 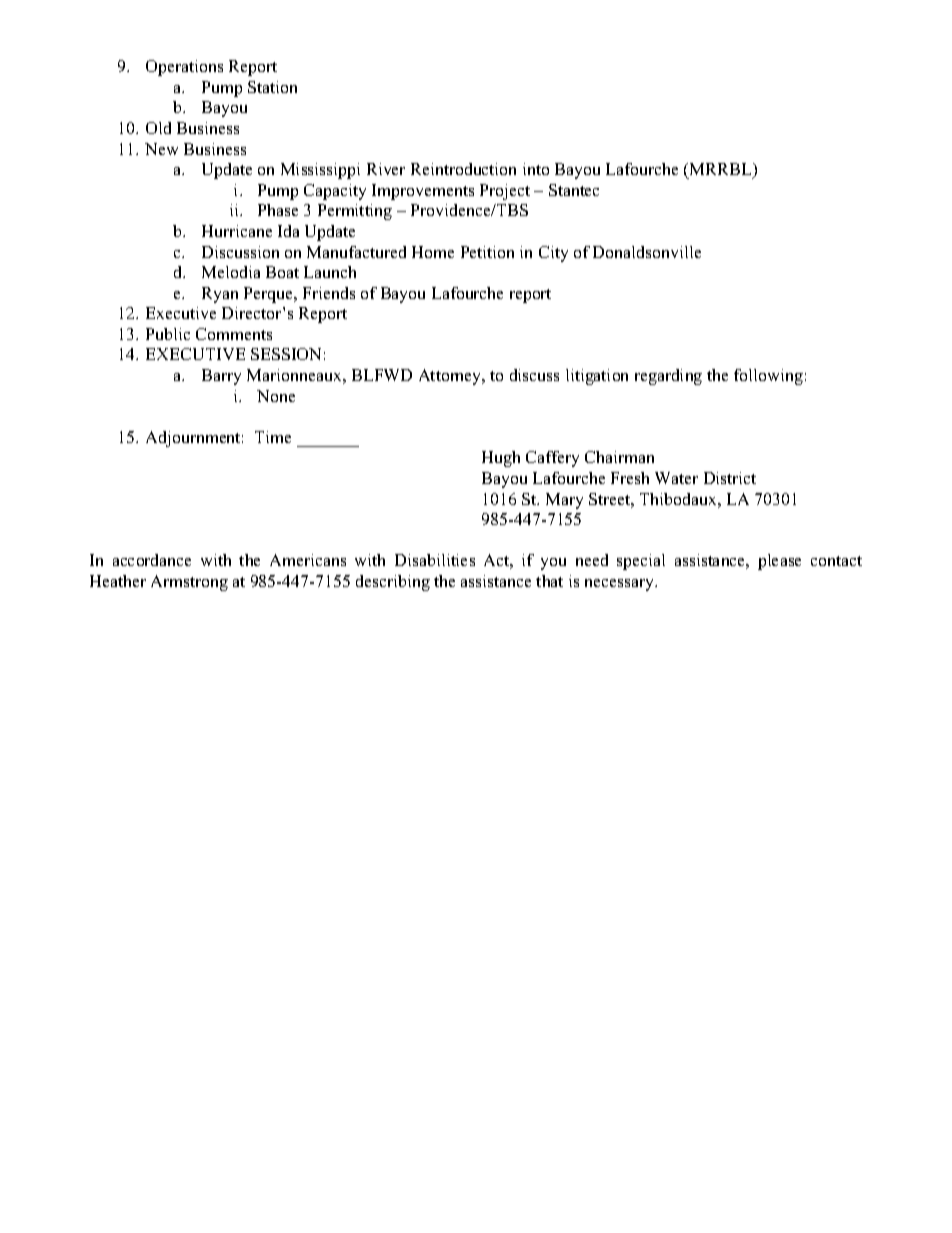 What do you see at coordinates (272, 87) in the screenshot?
I see `Station` at bounding box center [272, 87].
